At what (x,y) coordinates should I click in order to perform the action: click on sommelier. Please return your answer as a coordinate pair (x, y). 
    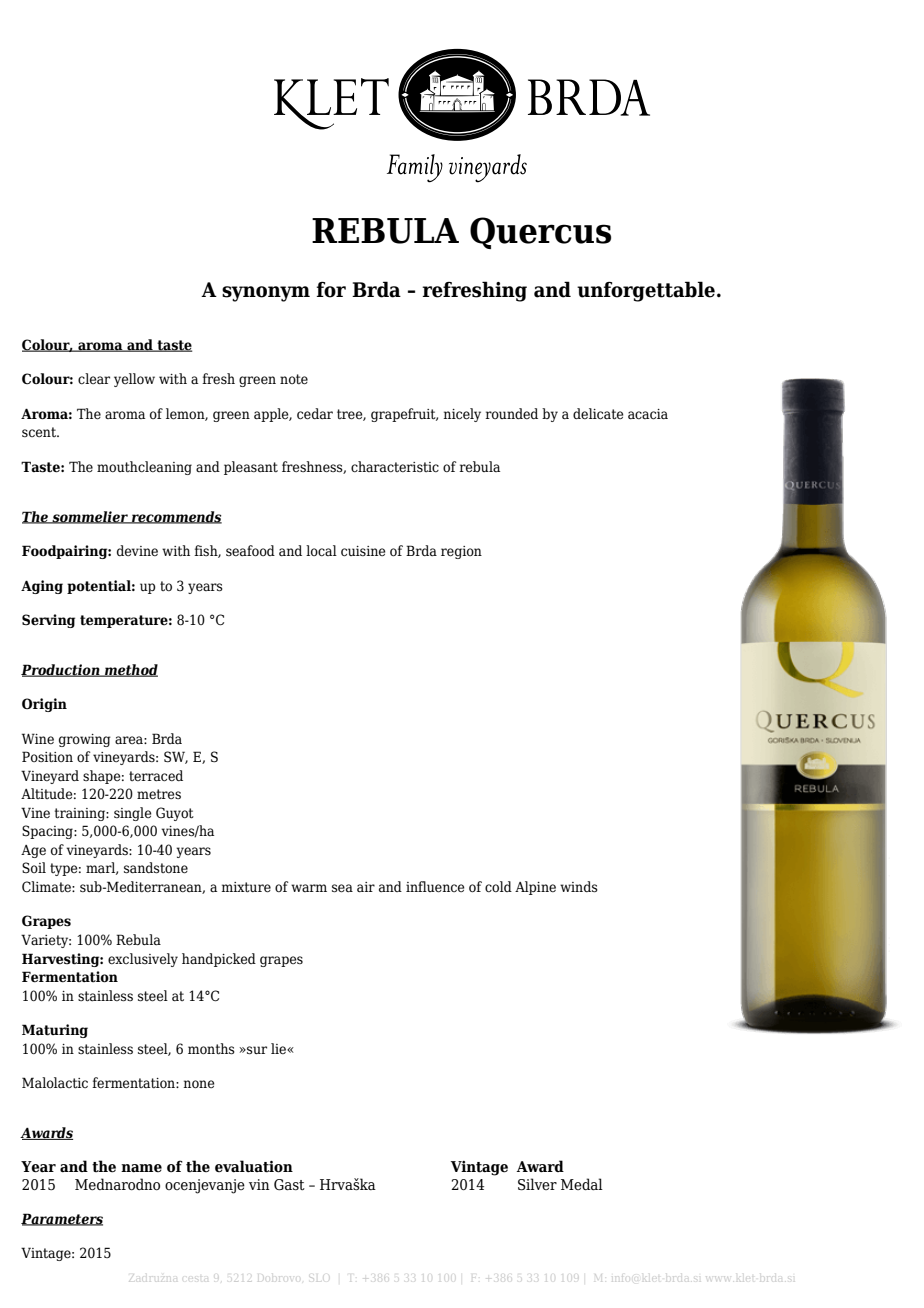
    Looking at the image, I should click on (90, 517).
